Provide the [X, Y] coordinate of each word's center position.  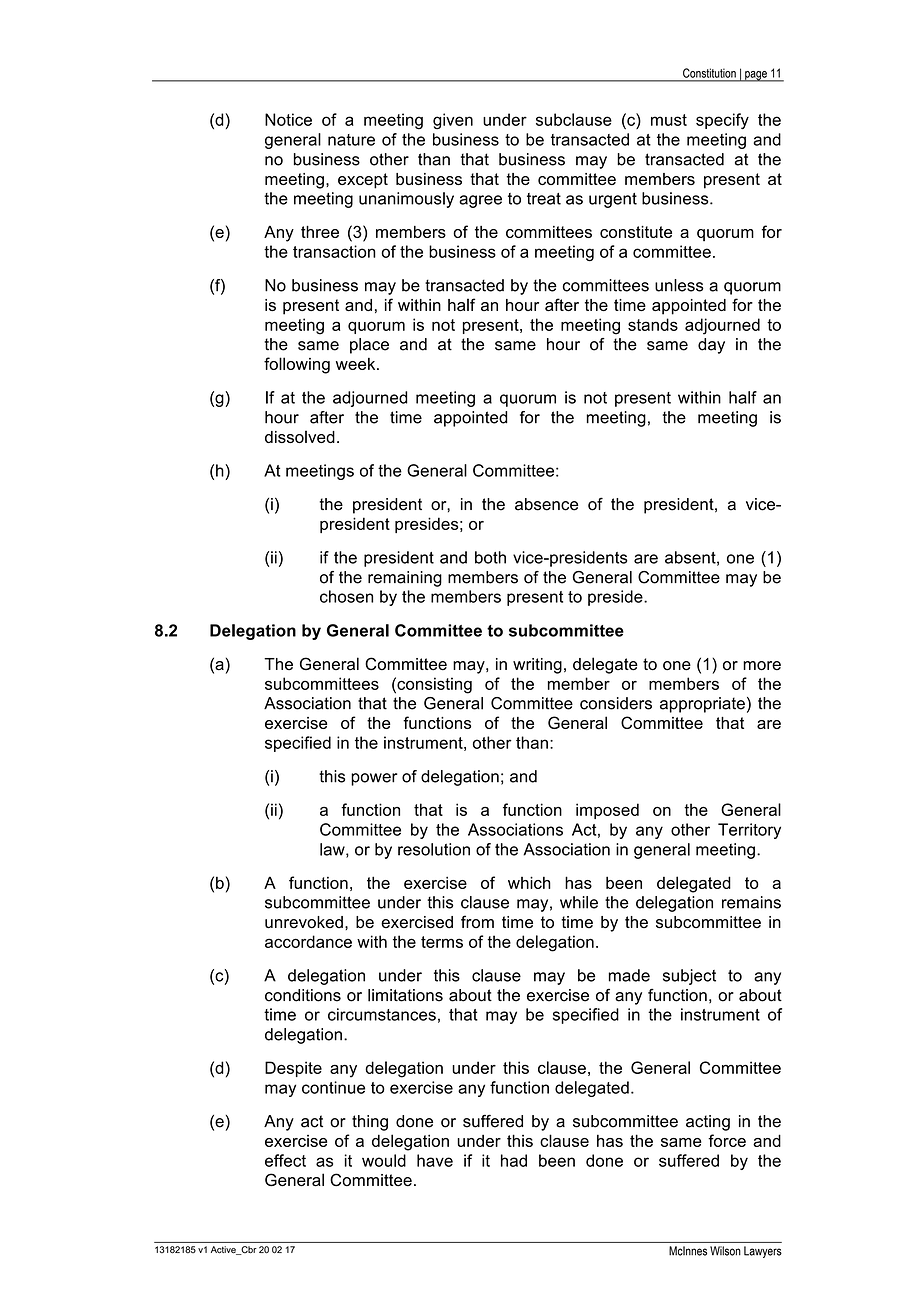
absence [546, 504]
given [453, 121]
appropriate [702, 705]
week [357, 364]
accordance [308, 941]
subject [689, 977]
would [384, 1160]
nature [351, 140]
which [529, 882]
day [711, 346]
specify [722, 121]
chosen [346, 596]
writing [537, 666]
